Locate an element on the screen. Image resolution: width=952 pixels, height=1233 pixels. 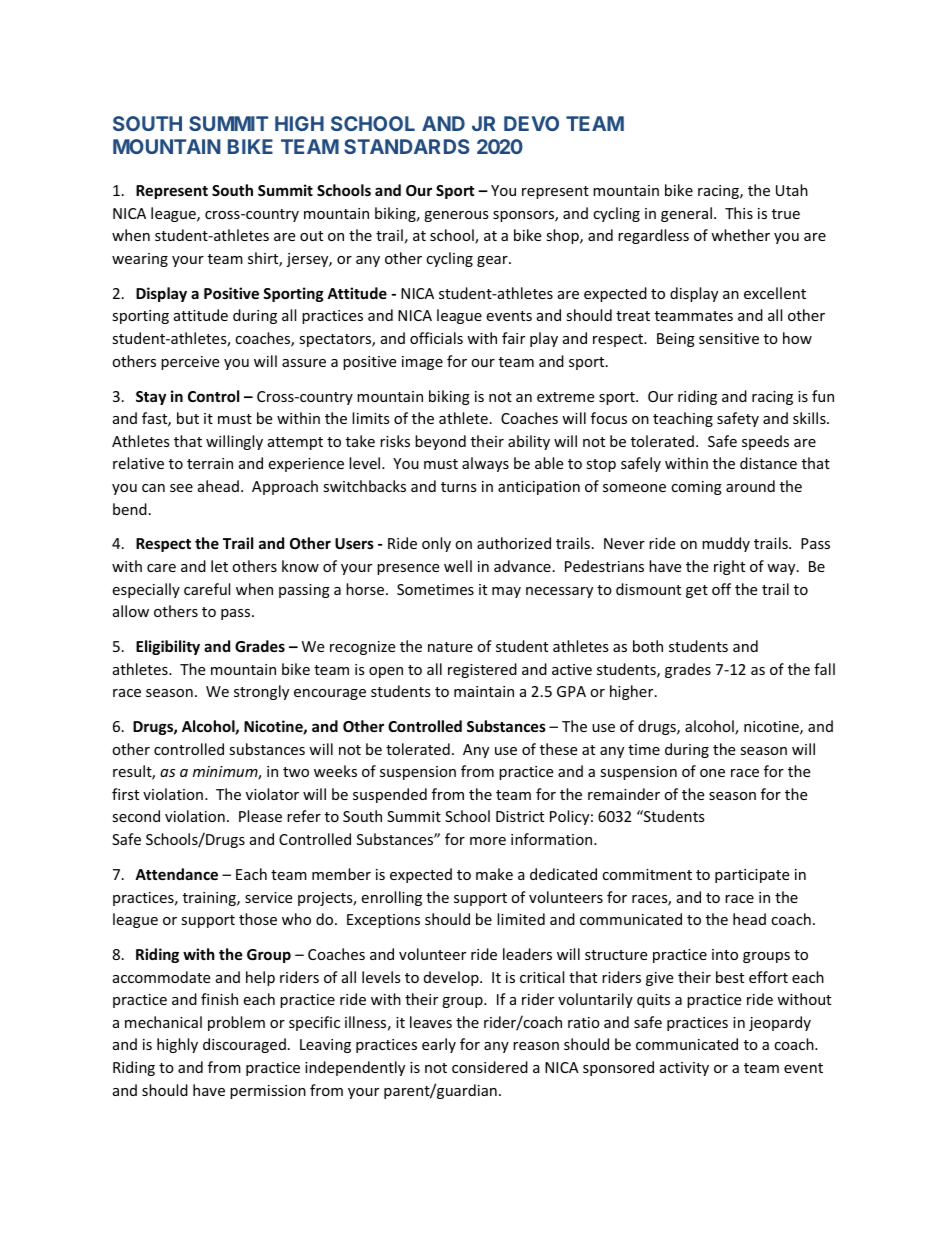
wearing is located at coordinates (140, 260).
